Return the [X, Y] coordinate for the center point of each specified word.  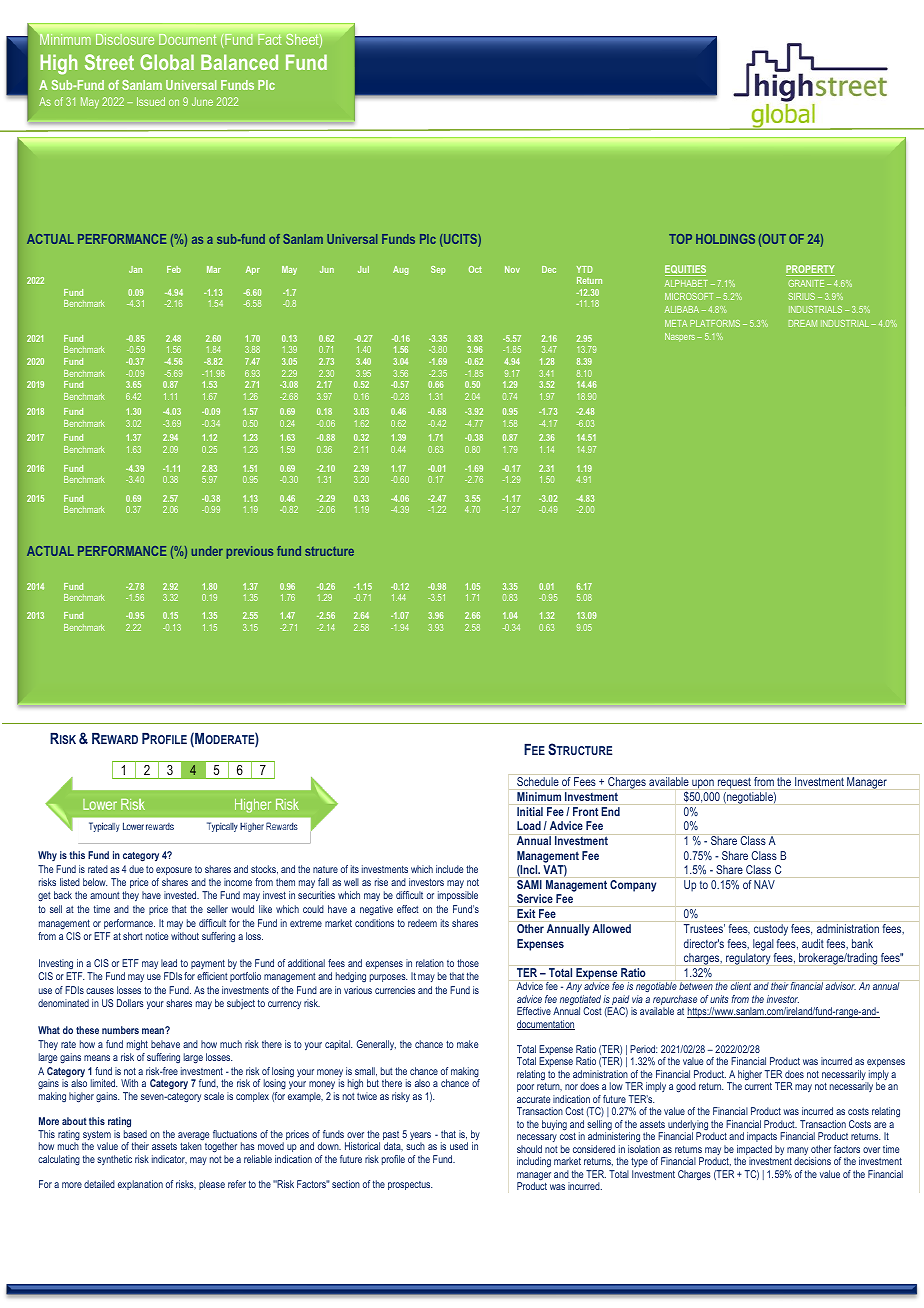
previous [250, 552]
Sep [438, 270]
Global [167, 62]
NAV [764, 884]
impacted [754, 1151]
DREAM [803, 323]
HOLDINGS [725, 239]
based [135, 1134]
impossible [458, 896]
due [136, 869]
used [459, 1146]
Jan [135, 269]
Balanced [239, 62]
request [734, 783]
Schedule [538, 781]
